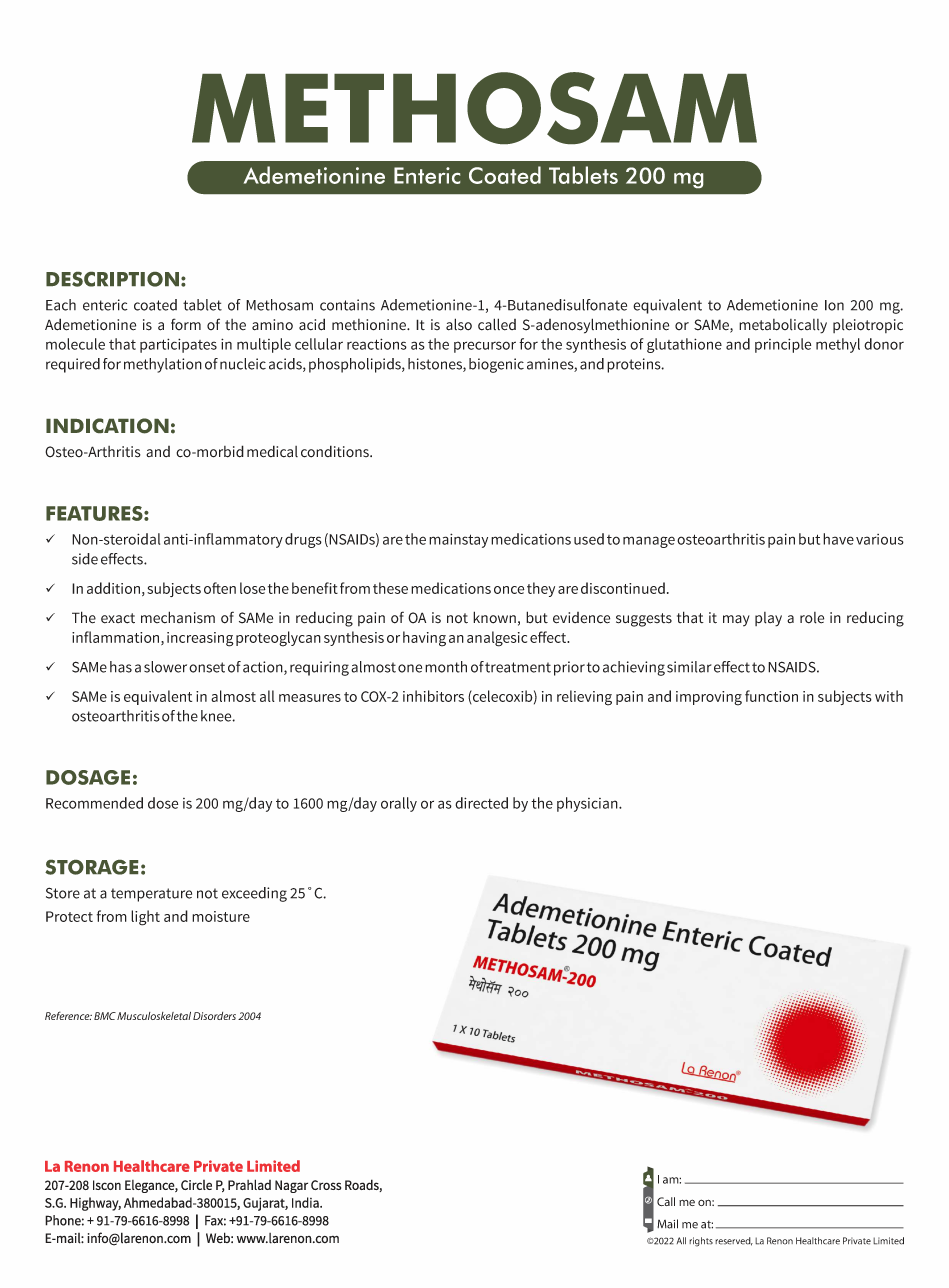 The width and height of the page is (949, 1288). I want to click on directed, so click(481, 803).
